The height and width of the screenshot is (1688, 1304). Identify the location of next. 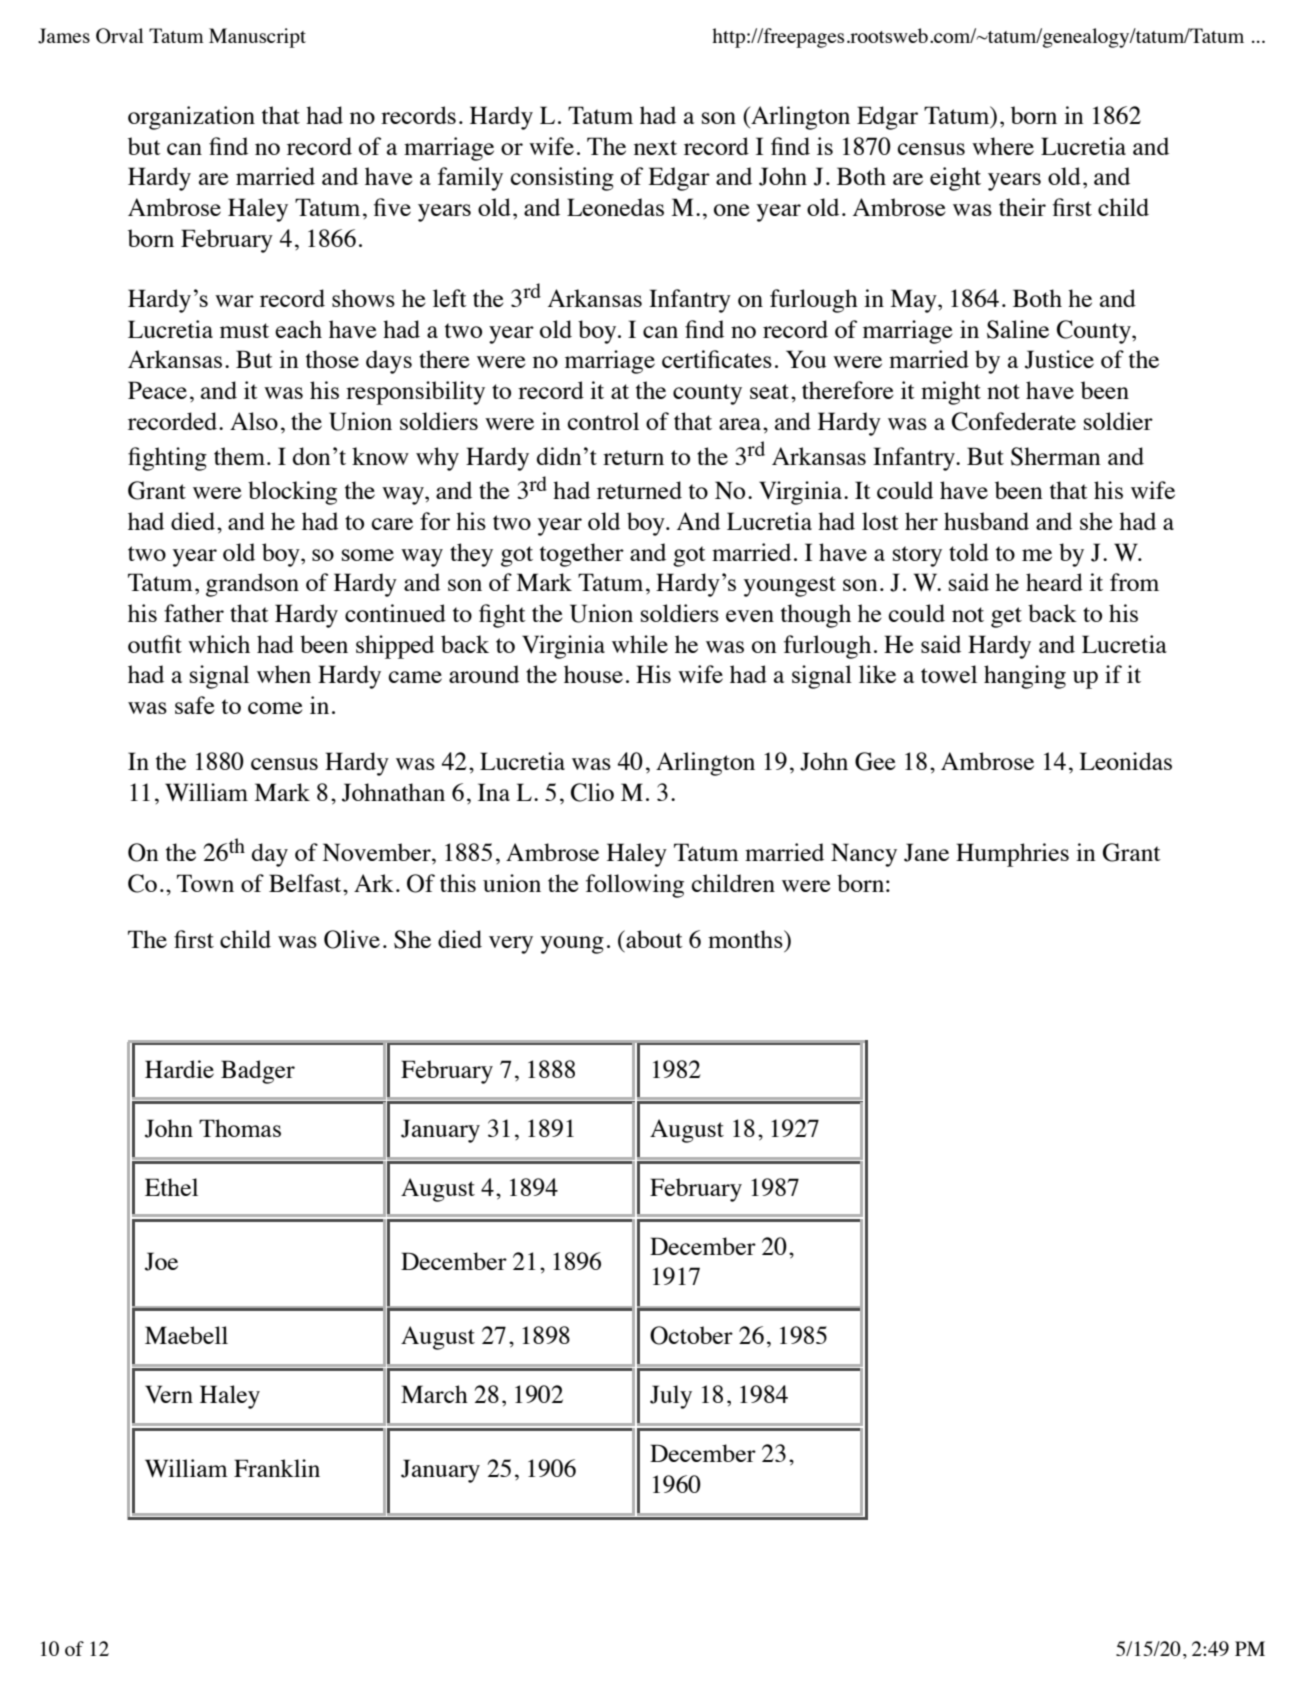
(655, 147).
